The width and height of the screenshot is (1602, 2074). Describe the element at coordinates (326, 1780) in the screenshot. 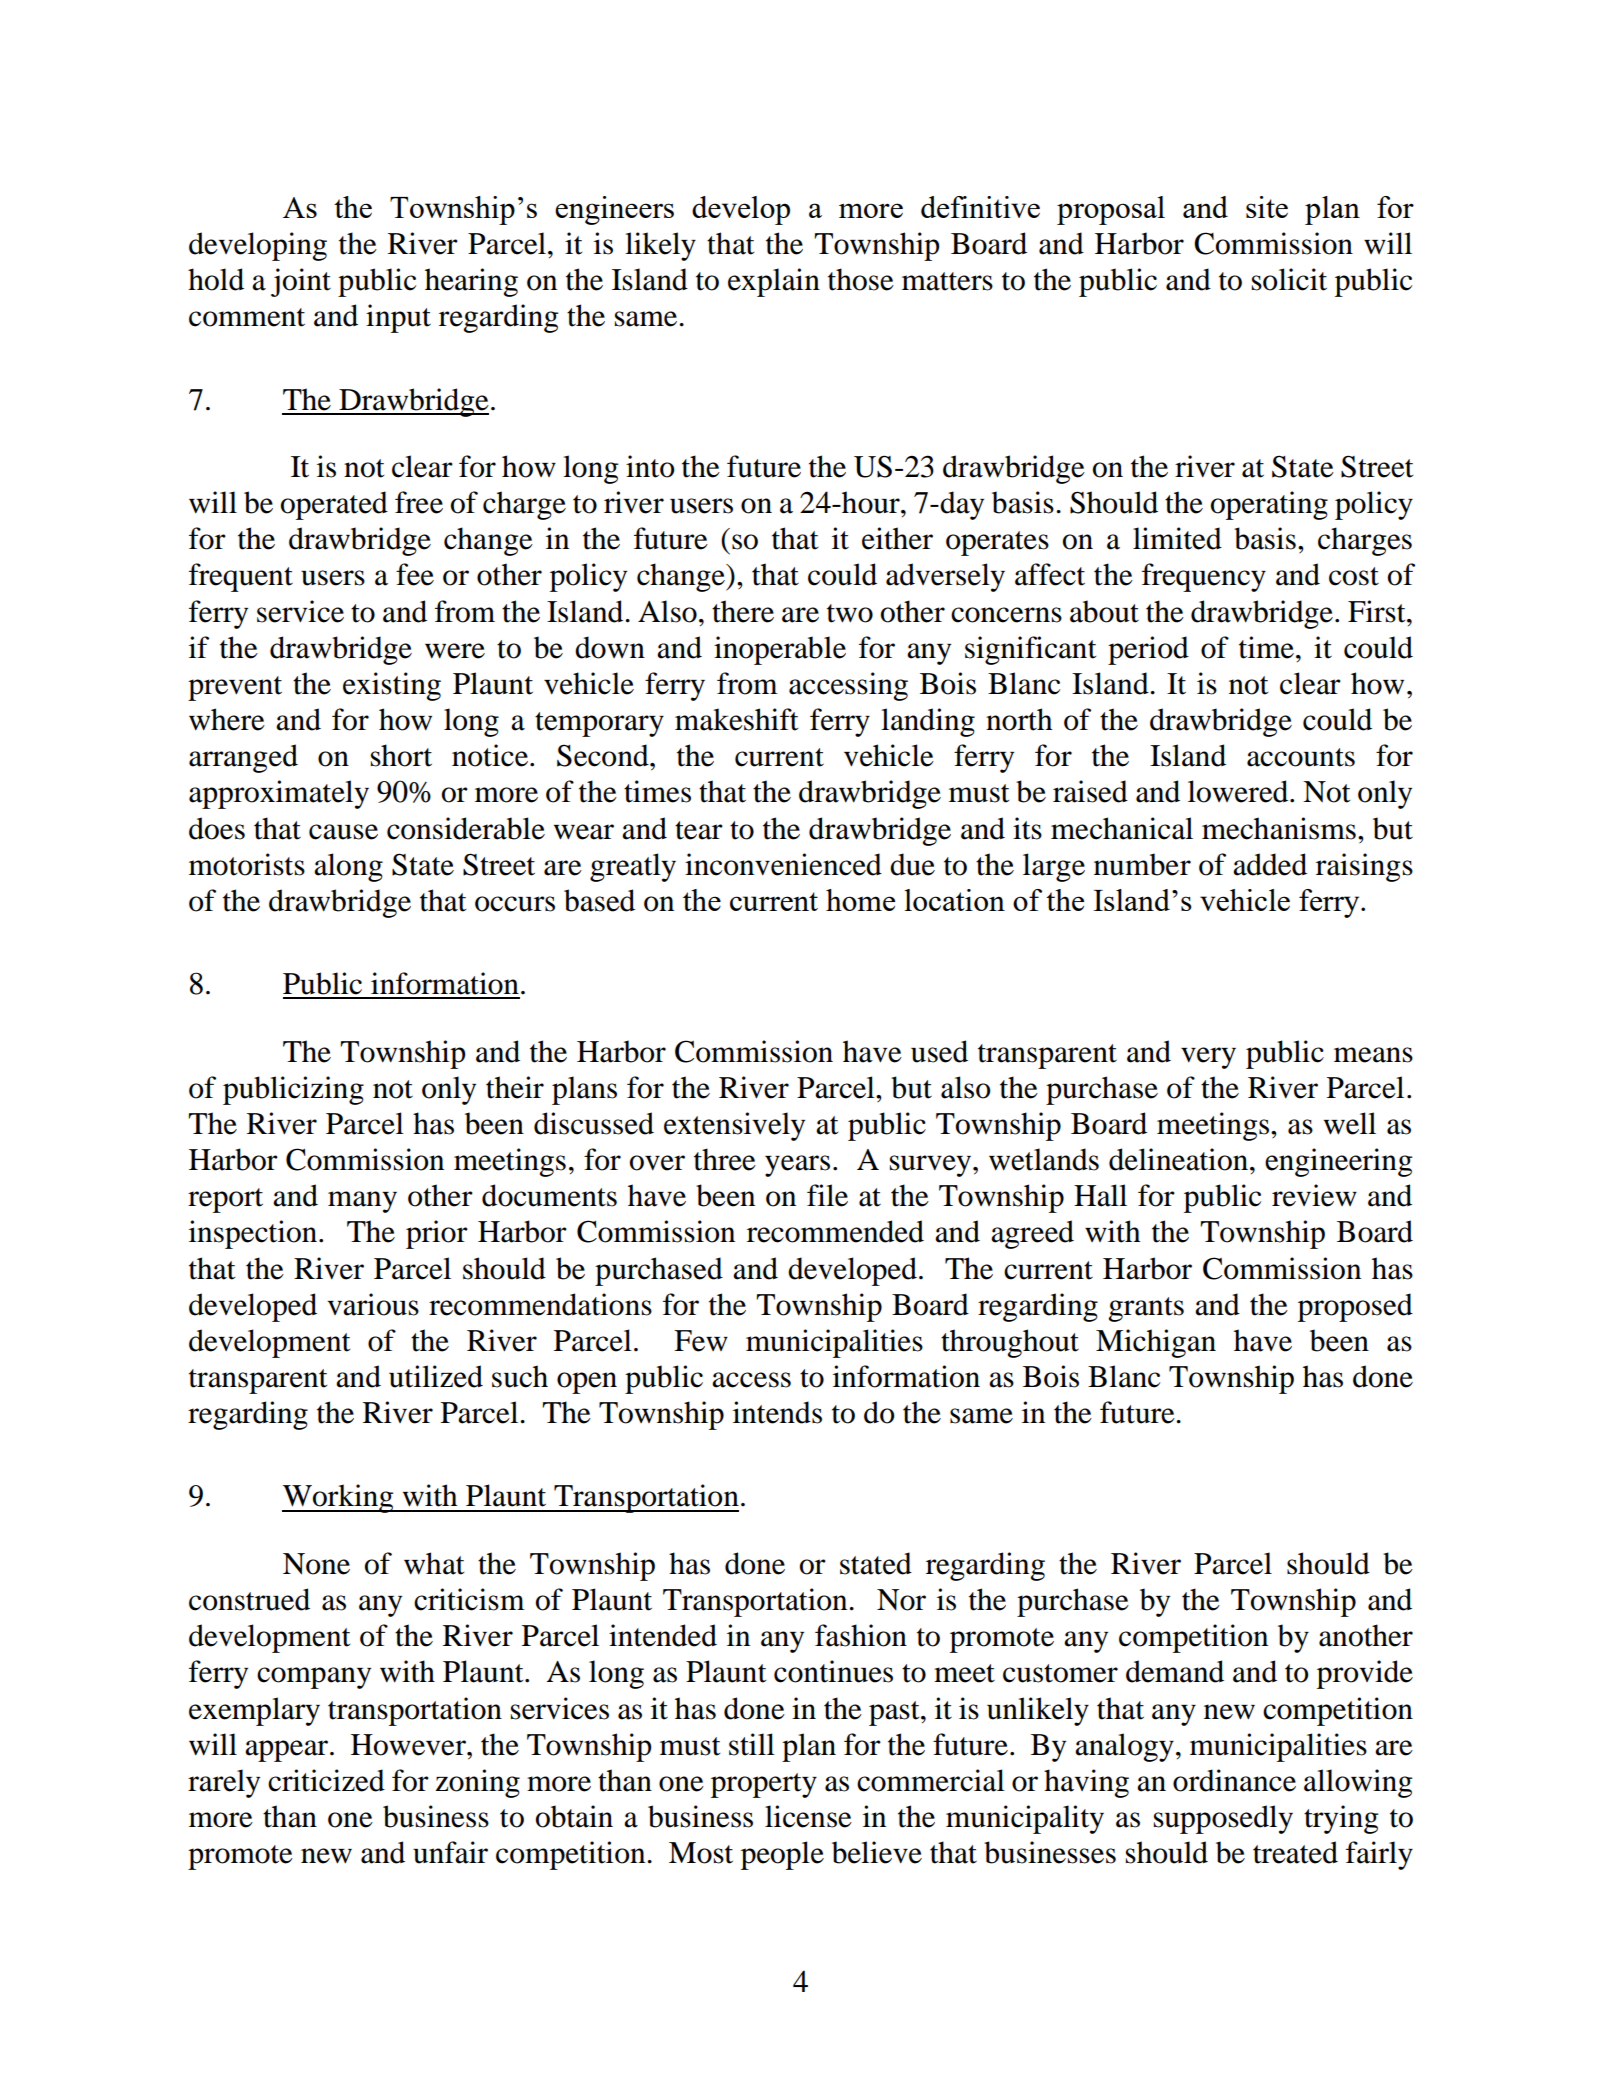

I see `criticized` at that location.
